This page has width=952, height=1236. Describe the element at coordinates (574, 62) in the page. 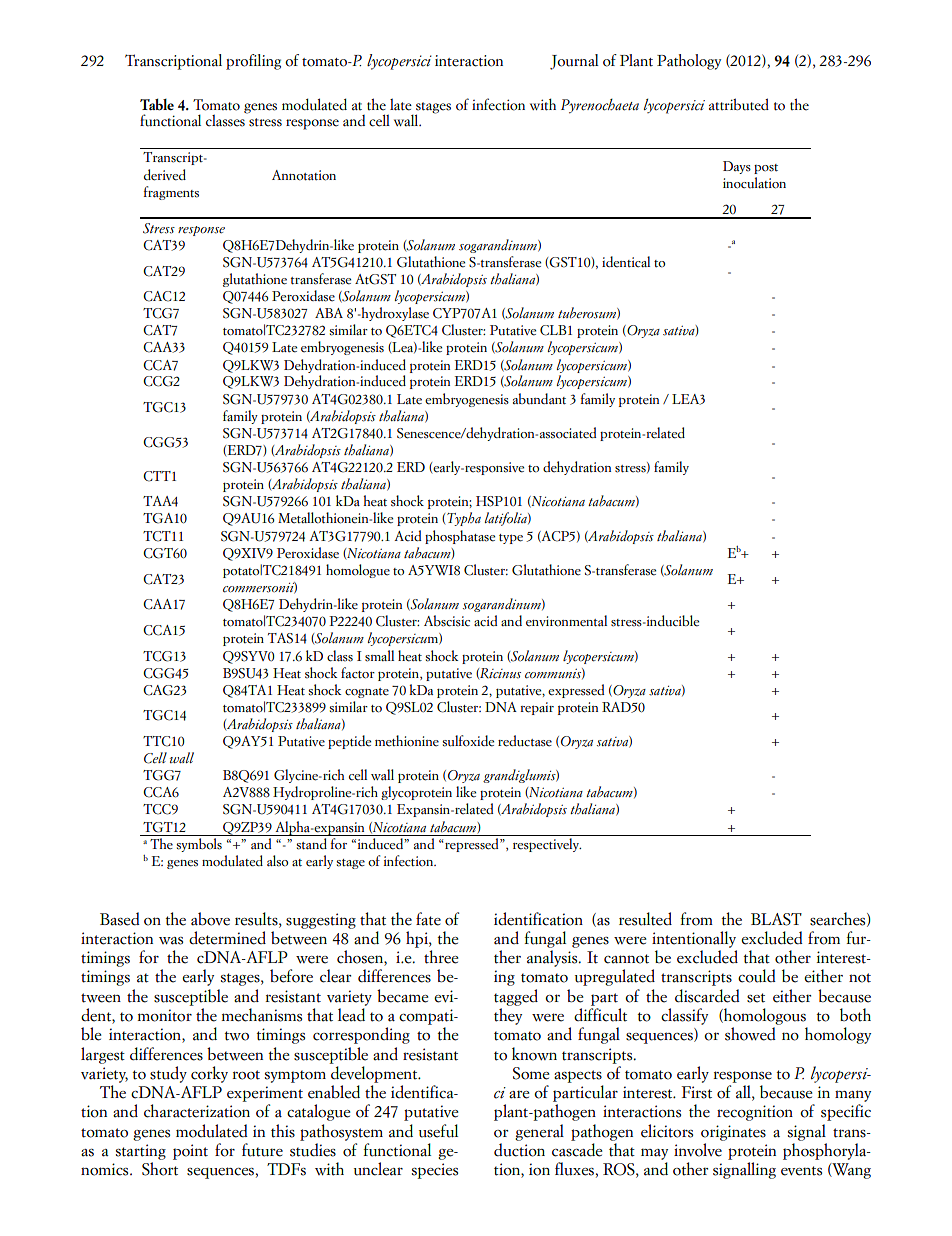

I see `Journal` at that location.
